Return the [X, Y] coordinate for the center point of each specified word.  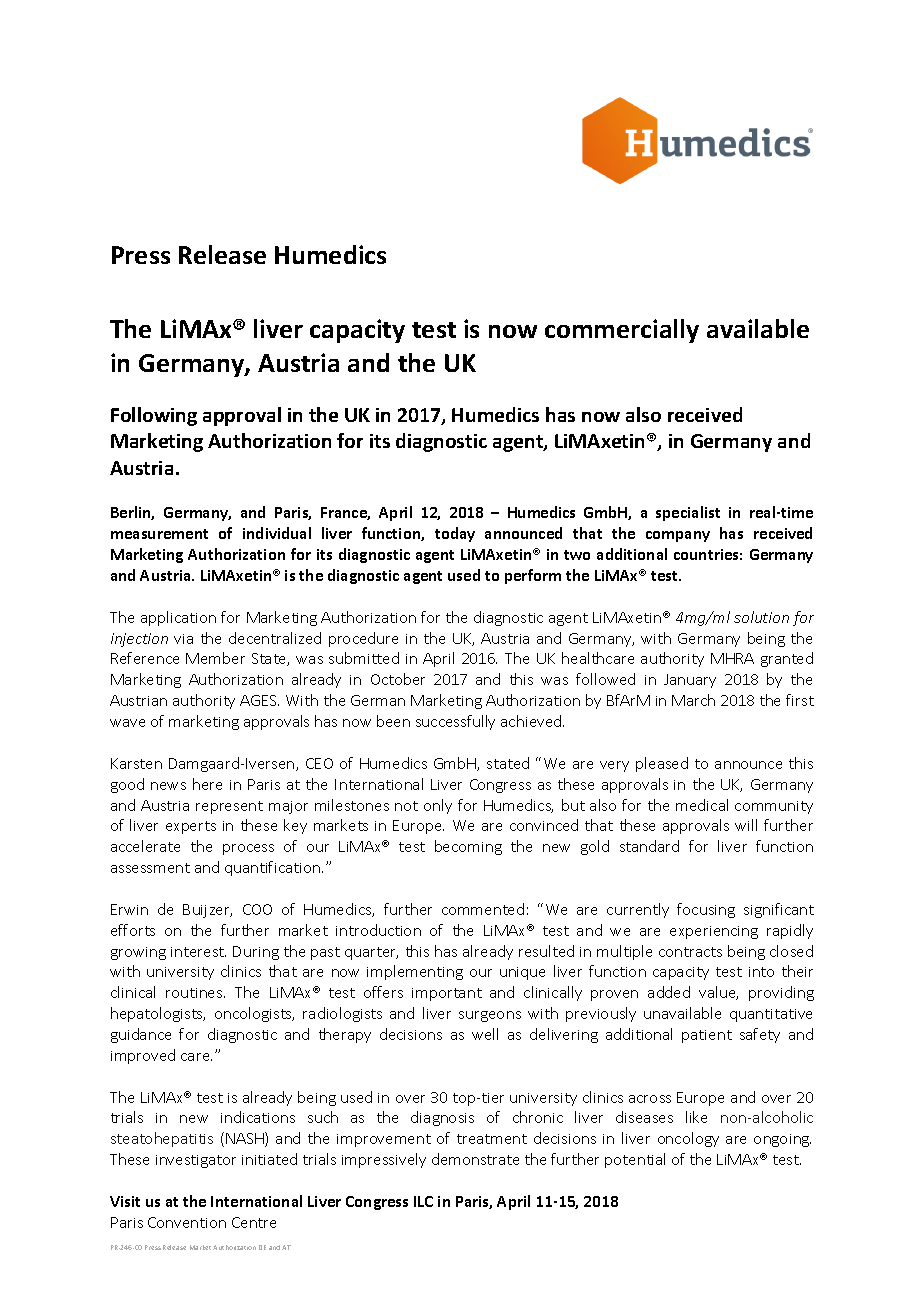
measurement [159, 534]
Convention [187, 1222]
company [678, 536]
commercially [622, 331]
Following [154, 416]
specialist [688, 513]
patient [707, 1036]
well [485, 1034]
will [746, 825]
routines [195, 993]
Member [215, 658]
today [455, 534]
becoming [468, 847]
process [248, 849]
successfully [455, 722]
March [693, 700]
